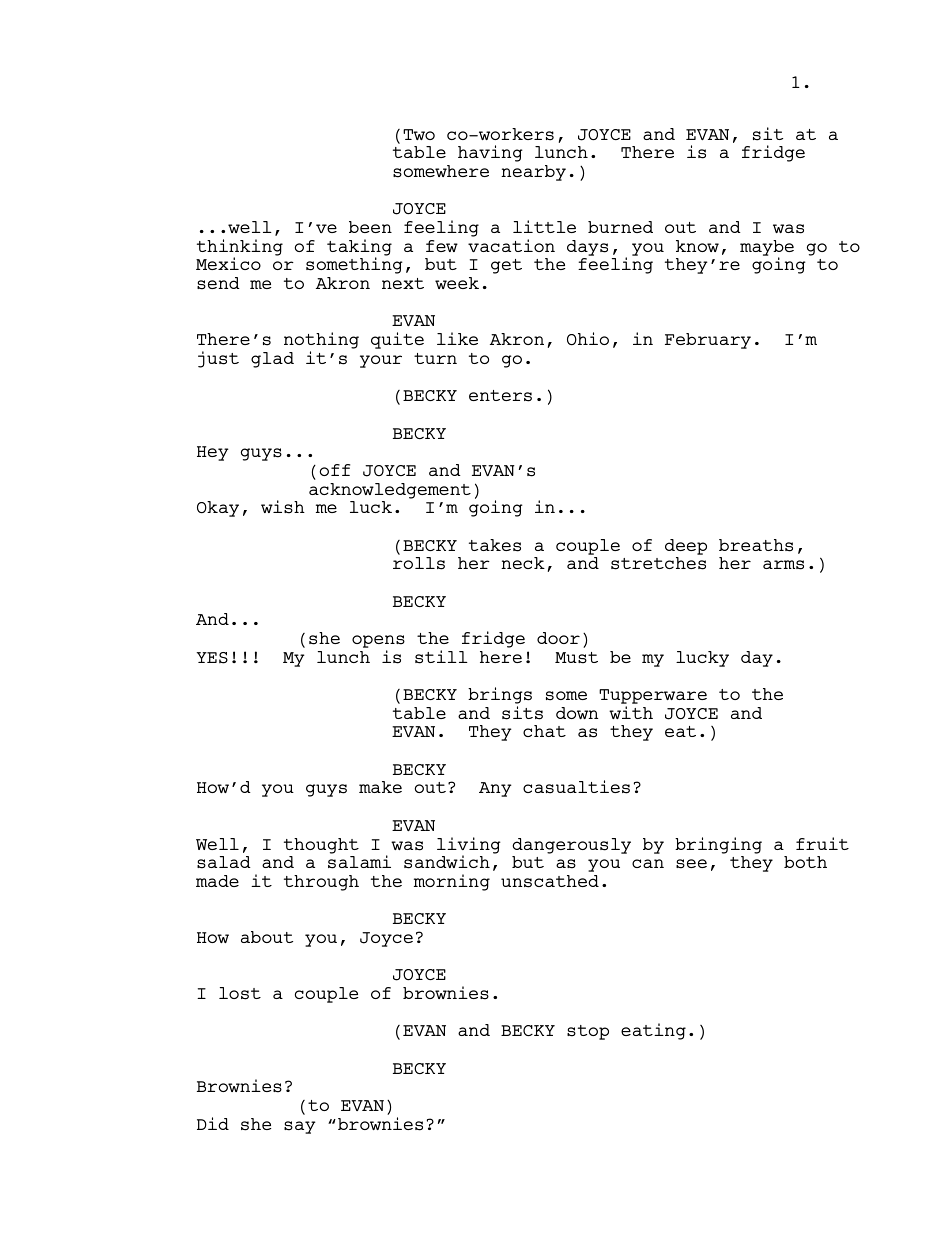 The image size is (952, 1233). Describe the element at coordinates (321, 846) in the image. I see `thought` at that location.
